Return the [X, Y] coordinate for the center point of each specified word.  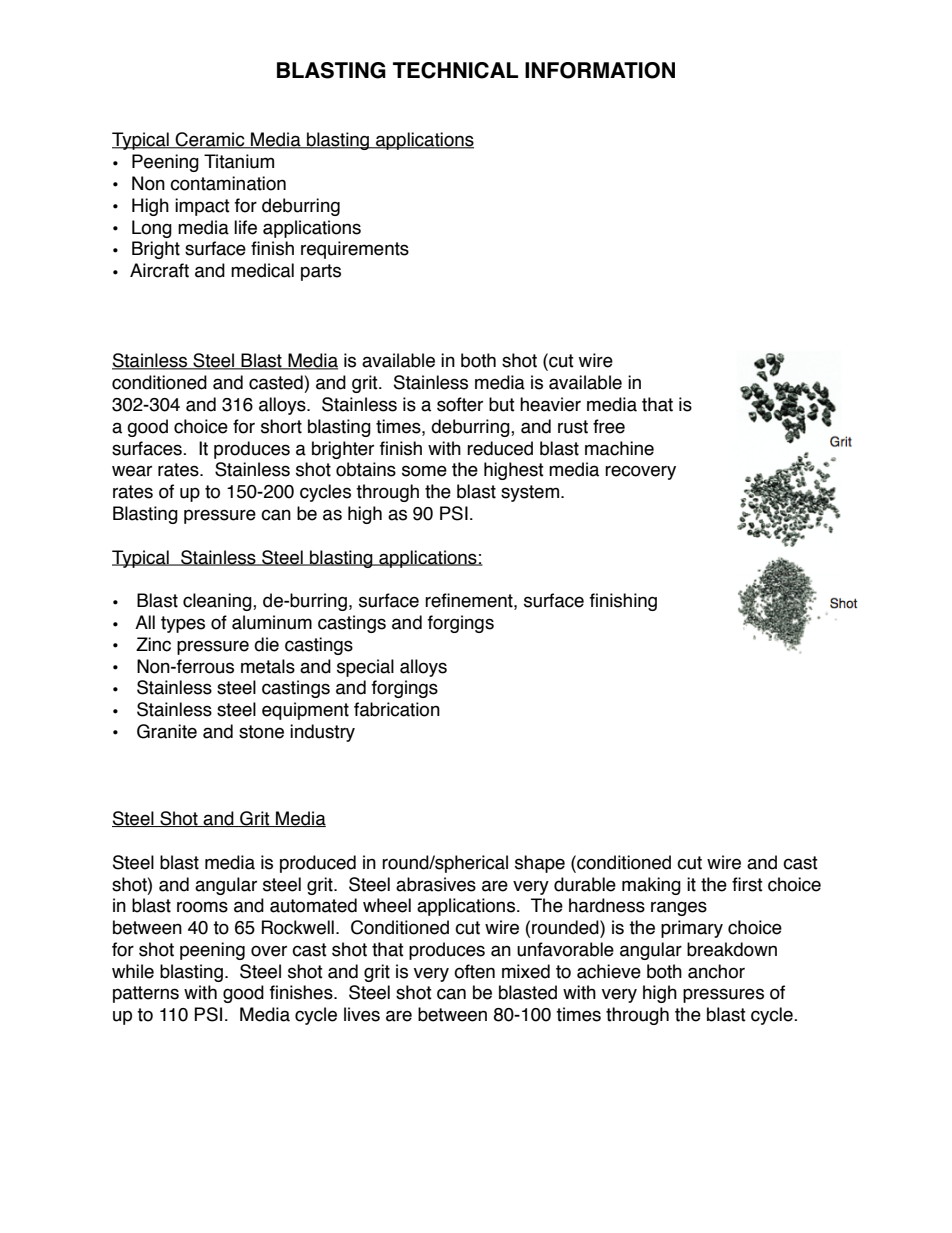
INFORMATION [600, 70]
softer [460, 404]
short [281, 426]
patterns [146, 994]
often [474, 971]
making [651, 886]
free [609, 426]
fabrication [397, 709]
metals [268, 666]
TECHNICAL [455, 70]
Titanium [239, 161]
